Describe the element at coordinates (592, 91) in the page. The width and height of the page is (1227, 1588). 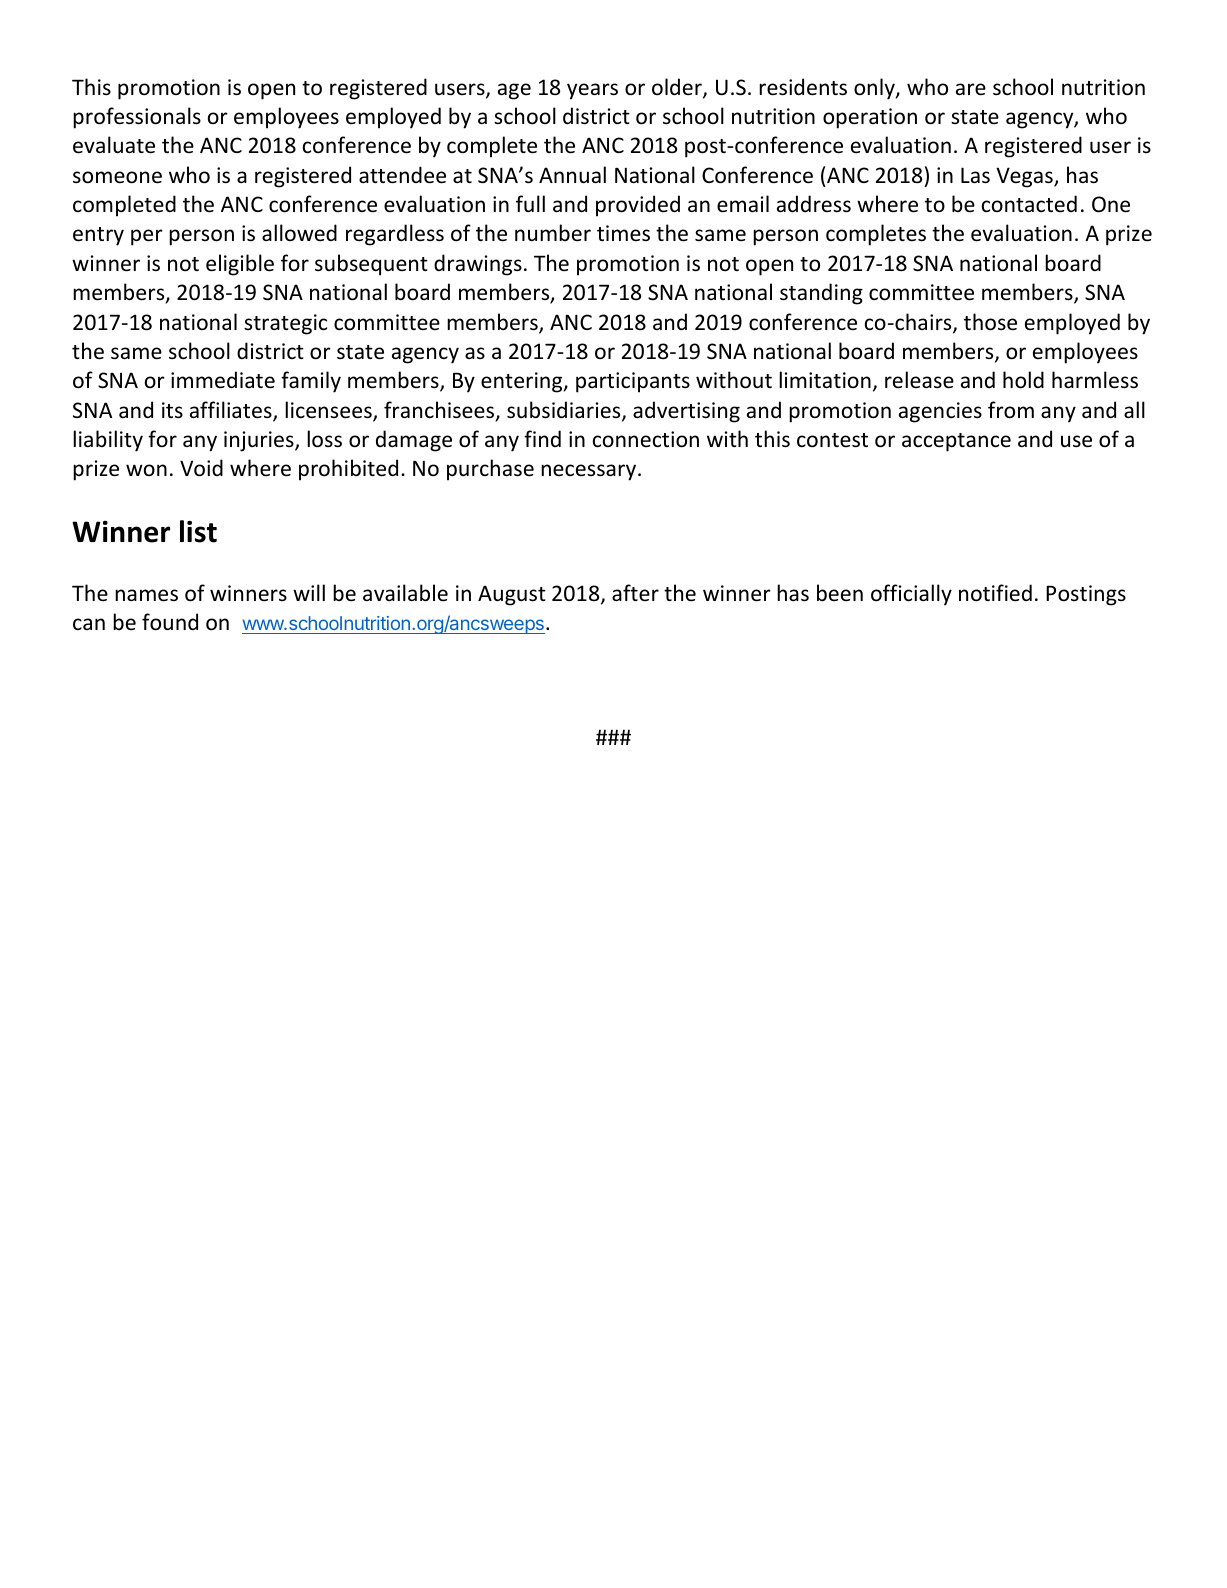
I see `years` at that location.
